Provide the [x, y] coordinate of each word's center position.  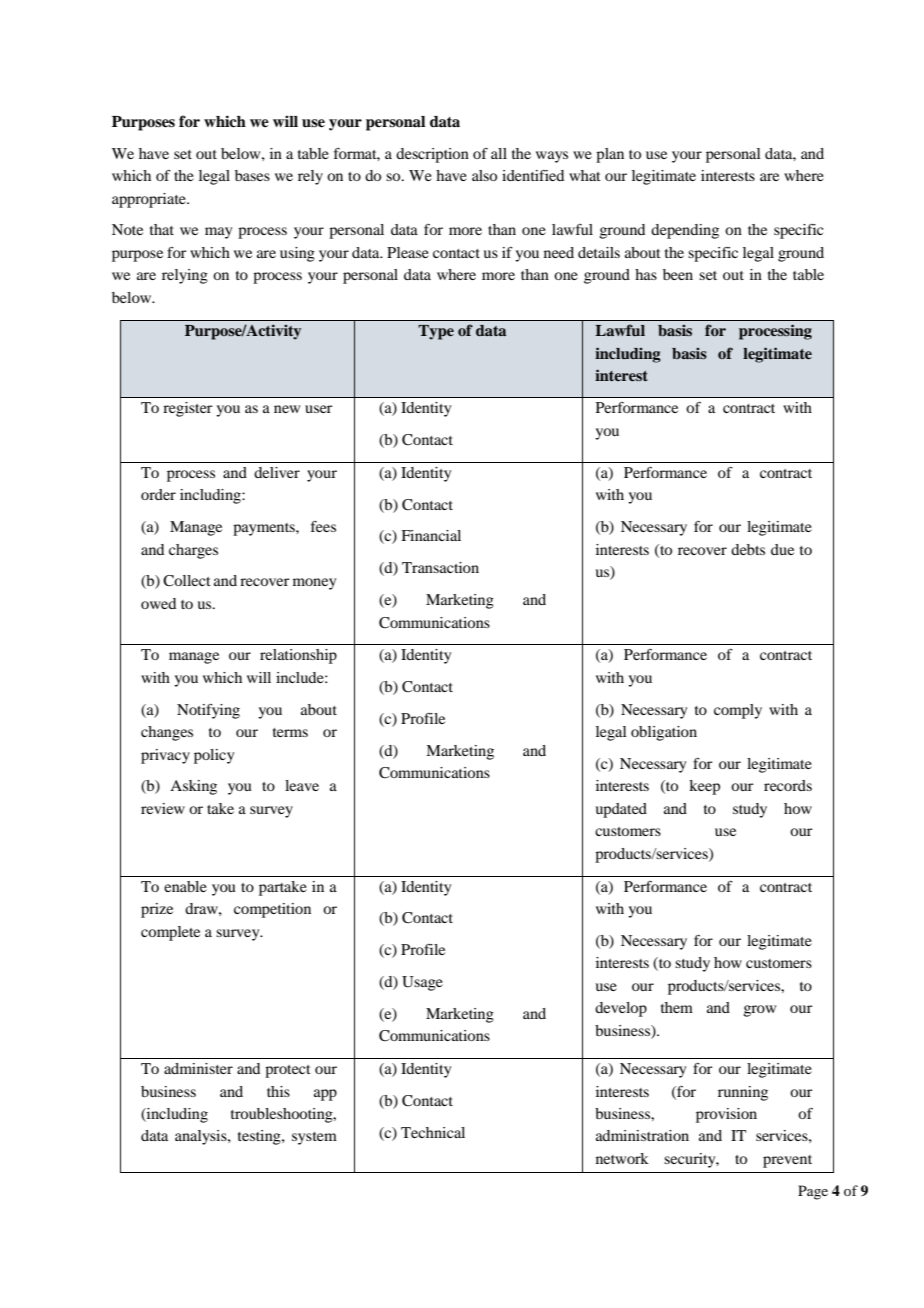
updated [621, 810]
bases [252, 175]
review [163, 808]
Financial [431, 535]
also [484, 175]
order [158, 494]
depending [685, 231]
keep [704, 787]
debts [748, 549]
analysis [202, 1137]
